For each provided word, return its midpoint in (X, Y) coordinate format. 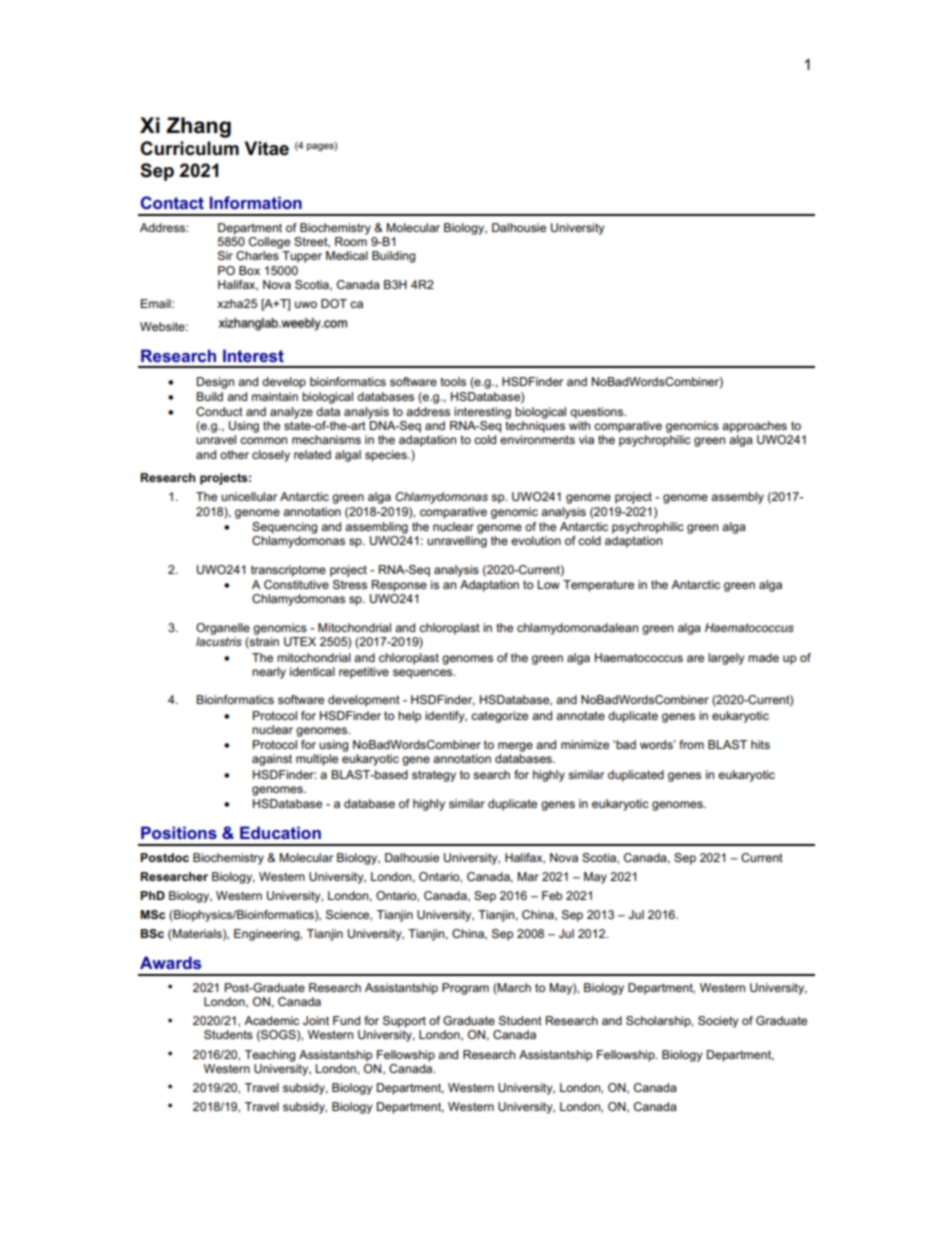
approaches (754, 427)
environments (537, 439)
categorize (499, 717)
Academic (271, 1020)
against (272, 760)
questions (598, 413)
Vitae (267, 148)
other (234, 454)
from (691, 744)
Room (351, 241)
